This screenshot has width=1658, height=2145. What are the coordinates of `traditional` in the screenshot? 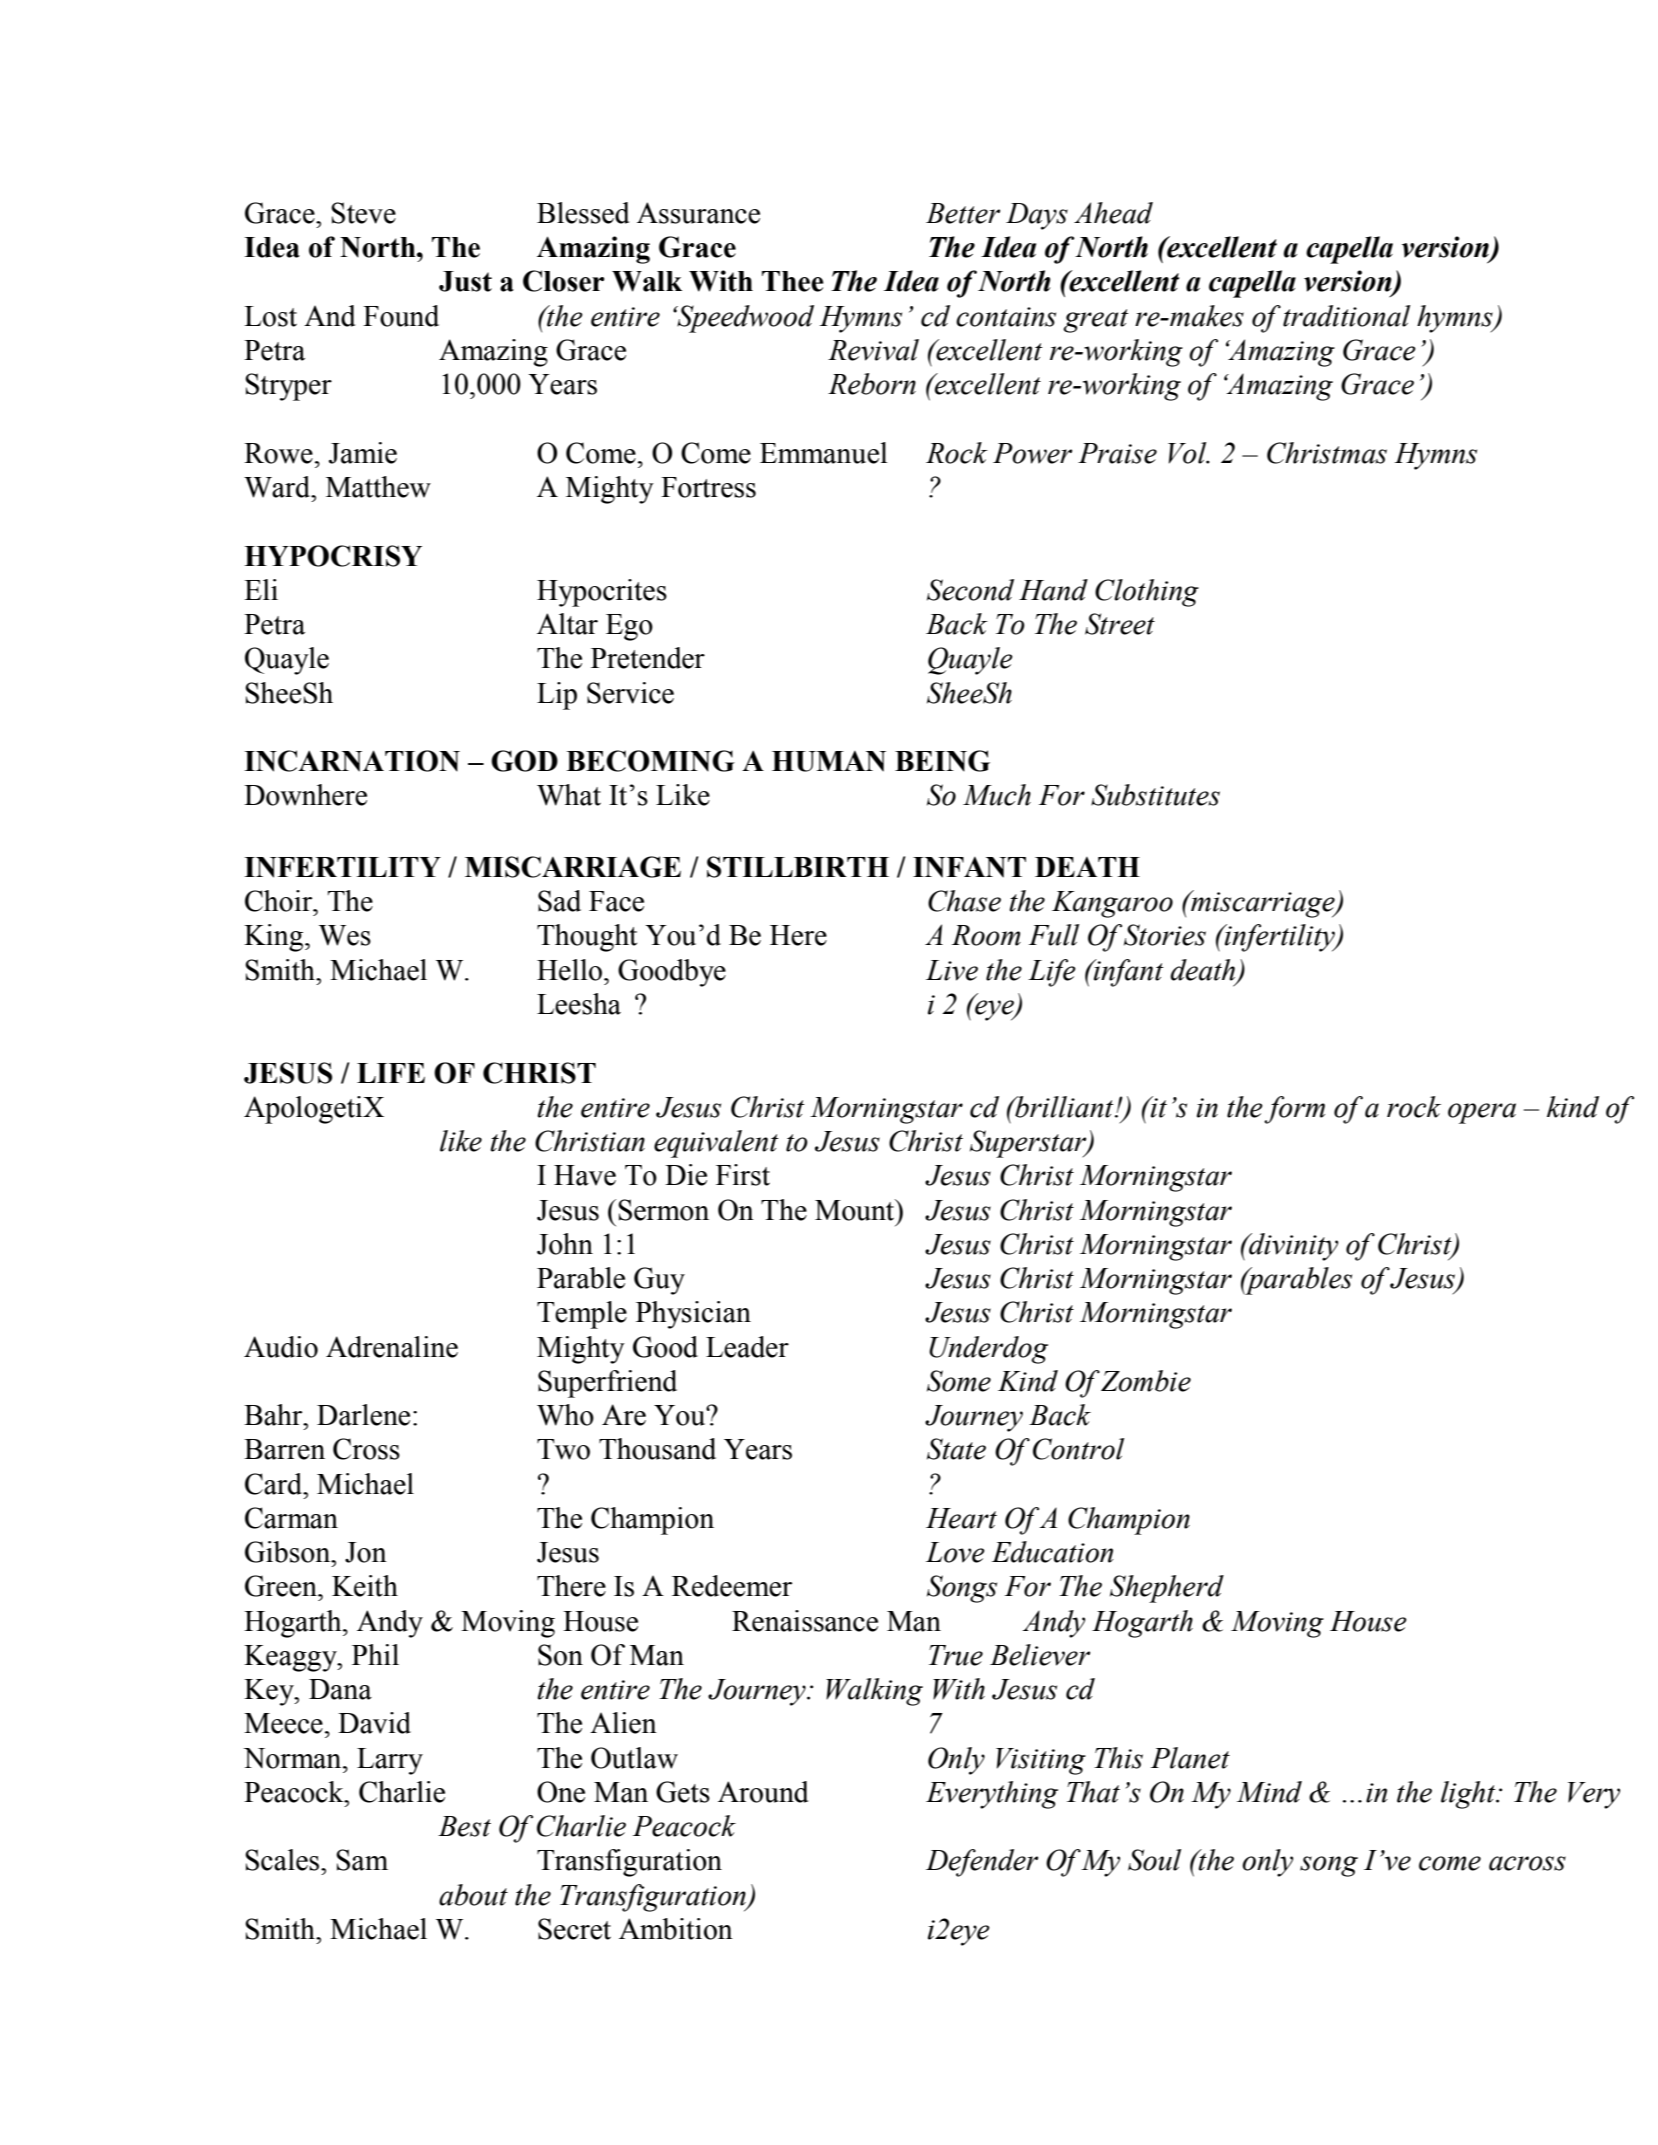 It's located at (1346, 316).
